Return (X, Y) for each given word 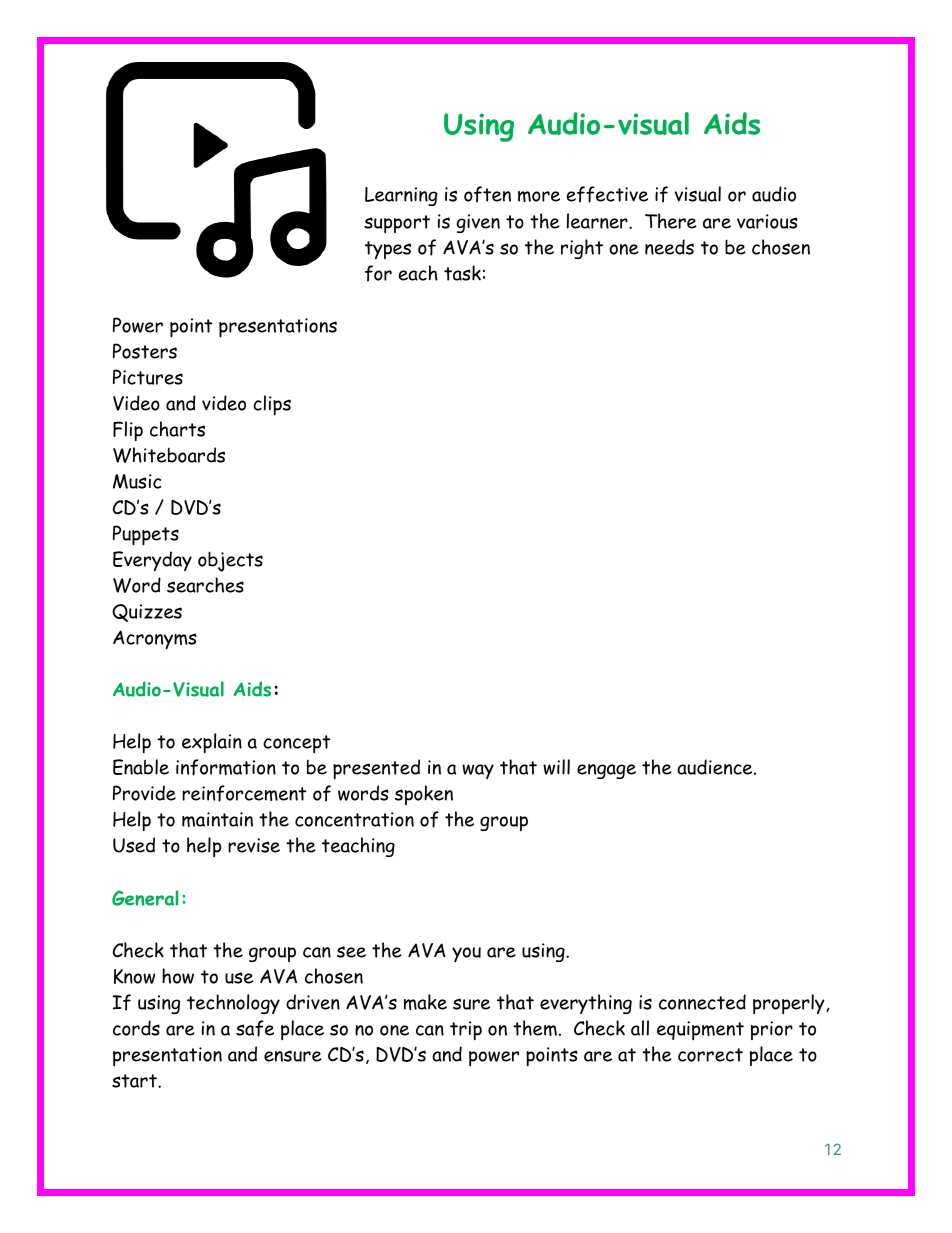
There (671, 221)
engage (606, 771)
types (388, 250)
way (478, 771)
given (478, 223)
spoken (424, 795)
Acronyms (155, 639)
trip (466, 1030)
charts (177, 429)
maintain (217, 819)
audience (716, 767)
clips (272, 405)
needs (669, 247)
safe (255, 1028)
